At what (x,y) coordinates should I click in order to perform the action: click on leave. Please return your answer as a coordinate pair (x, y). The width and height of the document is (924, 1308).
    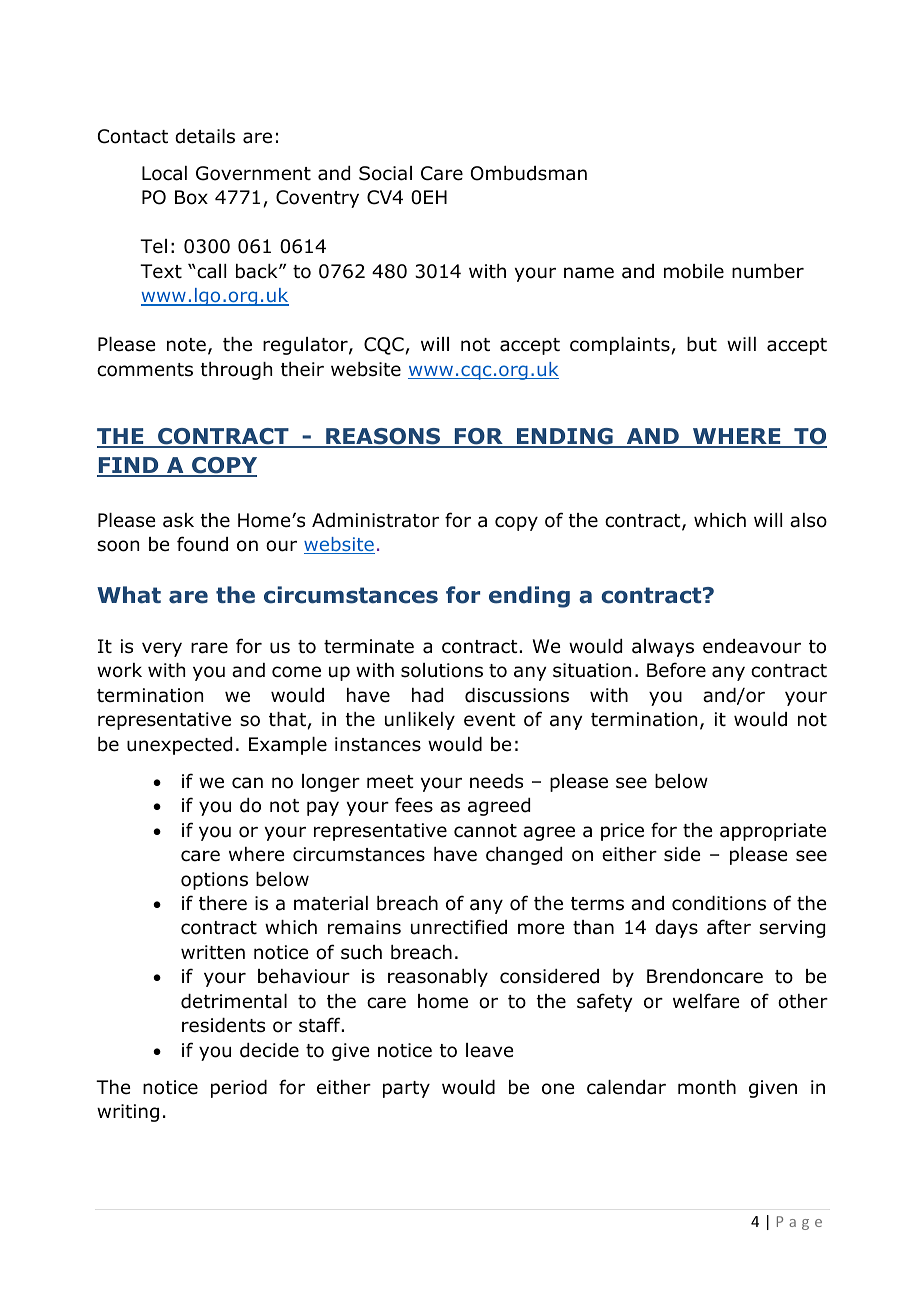
    Looking at the image, I should click on (489, 1050).
